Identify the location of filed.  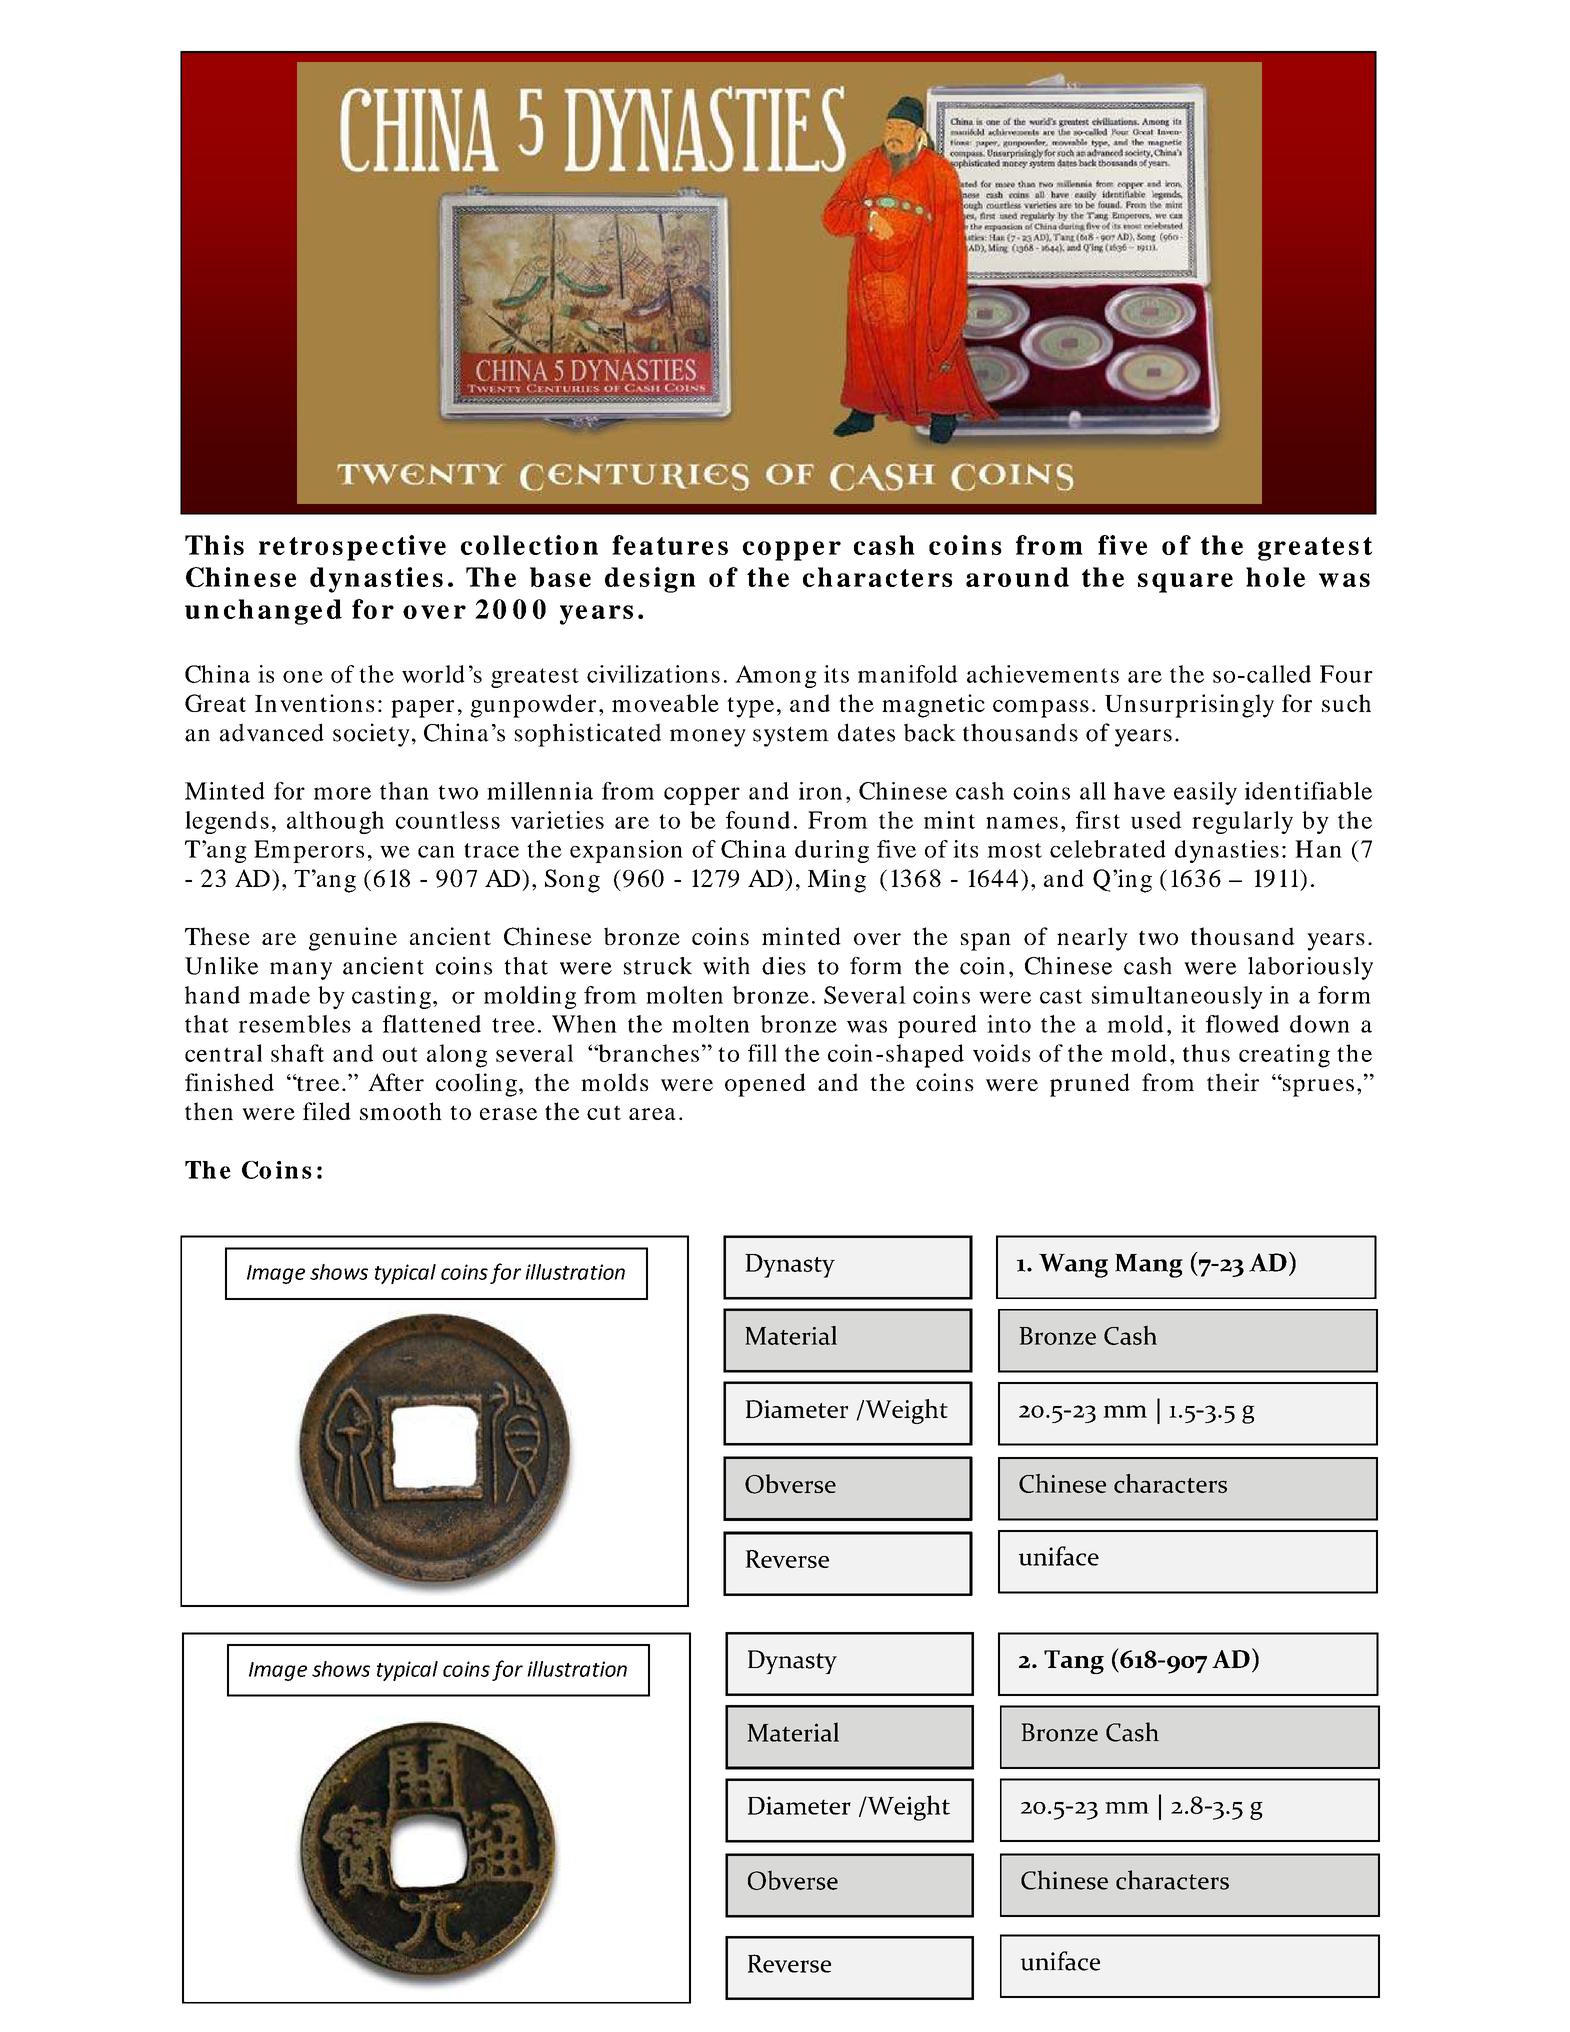
(327, 1111).
